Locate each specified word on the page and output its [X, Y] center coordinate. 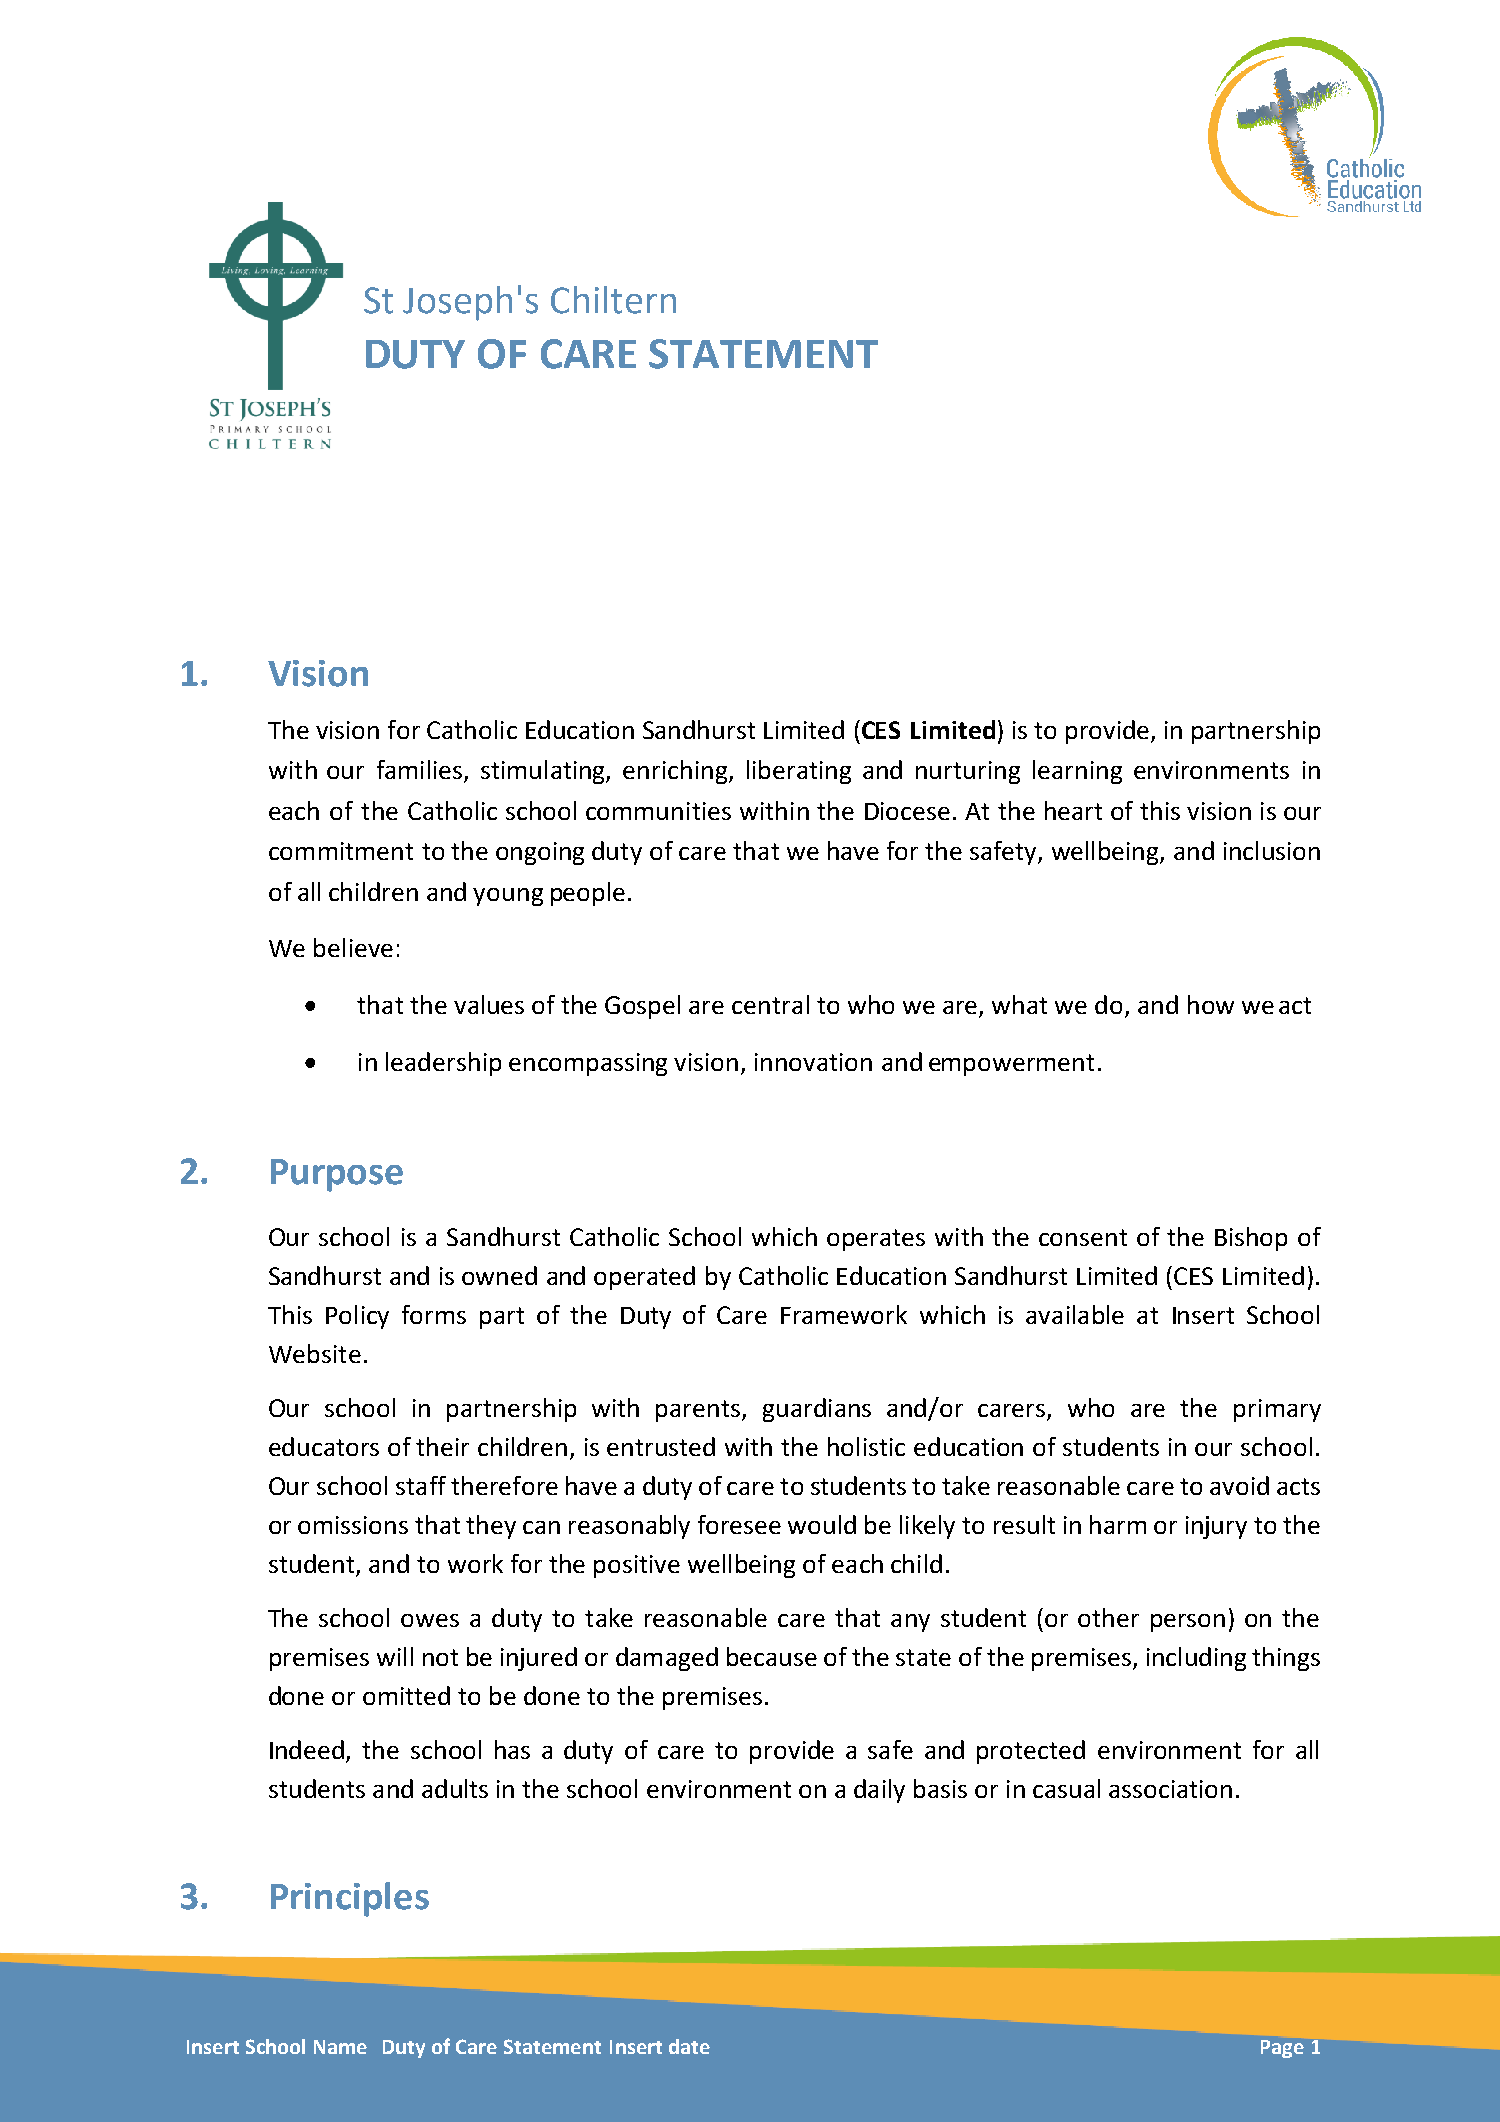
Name [340, 2047]
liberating [799, 772]
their [442, 1446]
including [1196, 1659]
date [689, 2046]
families [421, 771]
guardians [817, 1410]
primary [1277, 1410]
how [1211, 1004]
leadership [443, 1064]
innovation [813, 1062]
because [772, 1656]
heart [1073, 810]
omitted [406, 1695]
